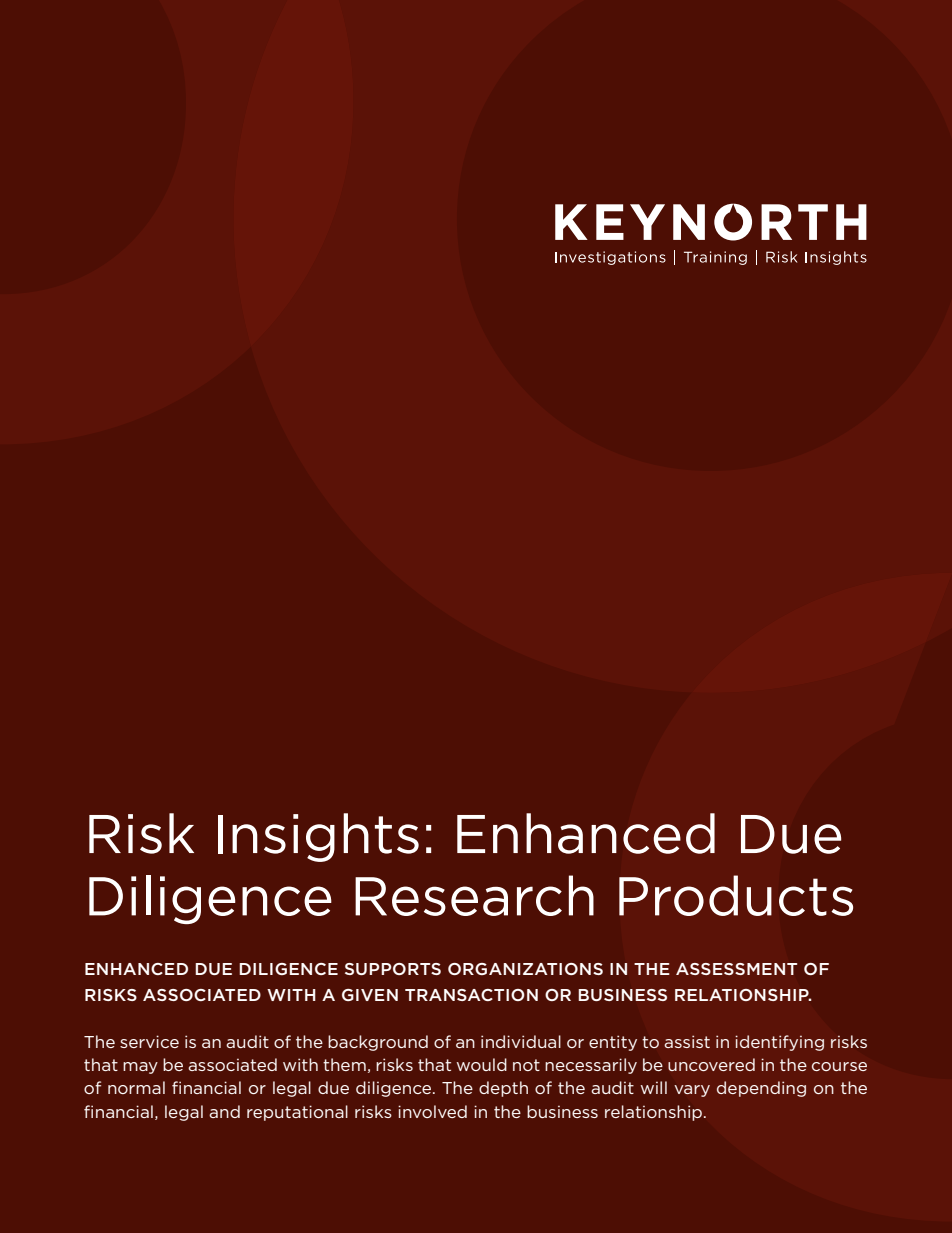 The image size is (952, 1233). What do you see at coordinates (736, 969) in the screenshot?
I see `ASSESSMENT` at bounding box center [736, 969].
